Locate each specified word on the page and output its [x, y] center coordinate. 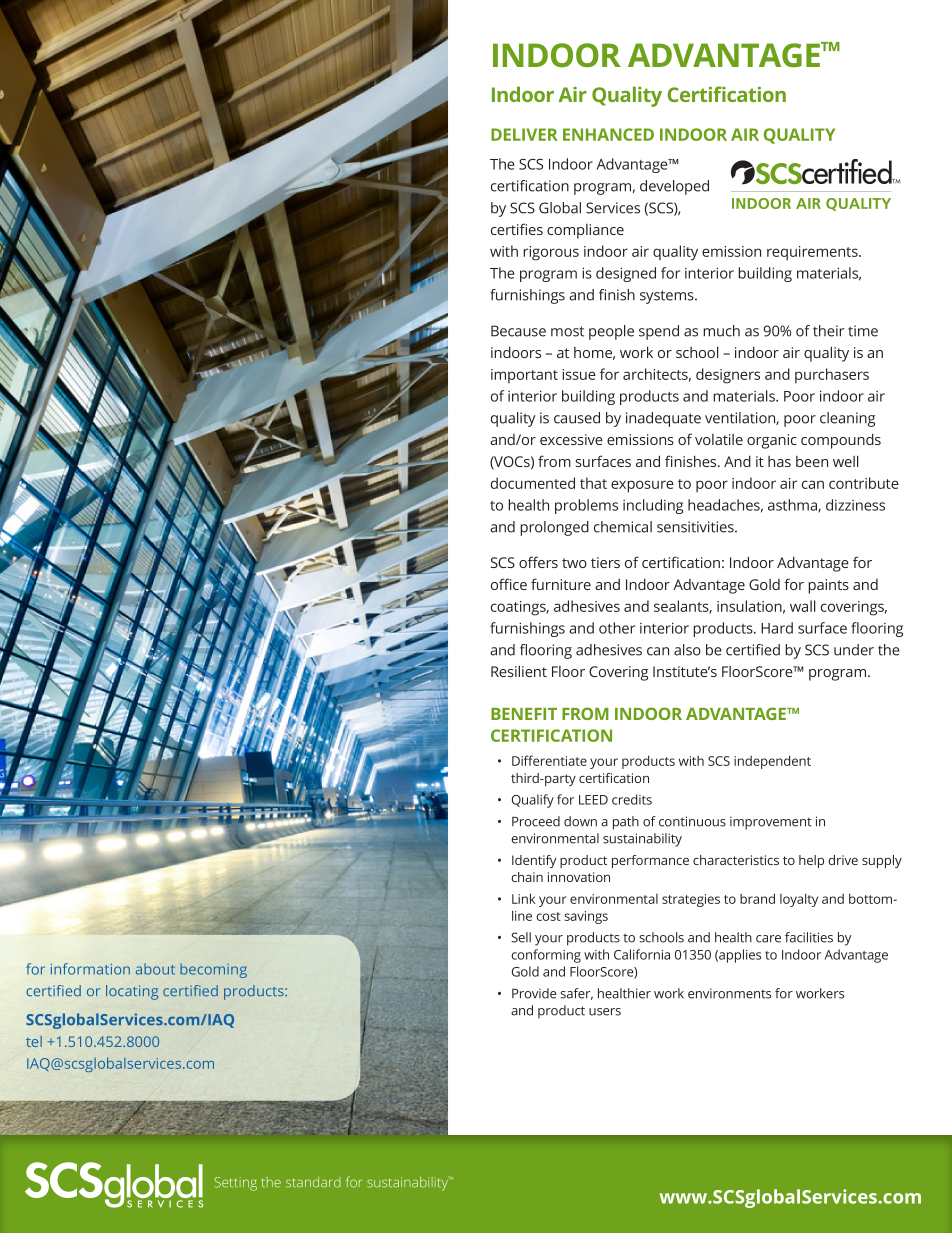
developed [674, 187]
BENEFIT [524, 714]
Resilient [519, 671]
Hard [777, 628]
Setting [235, 1184]
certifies [517, 229]
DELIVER [524, 134]
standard [313, 1182]
